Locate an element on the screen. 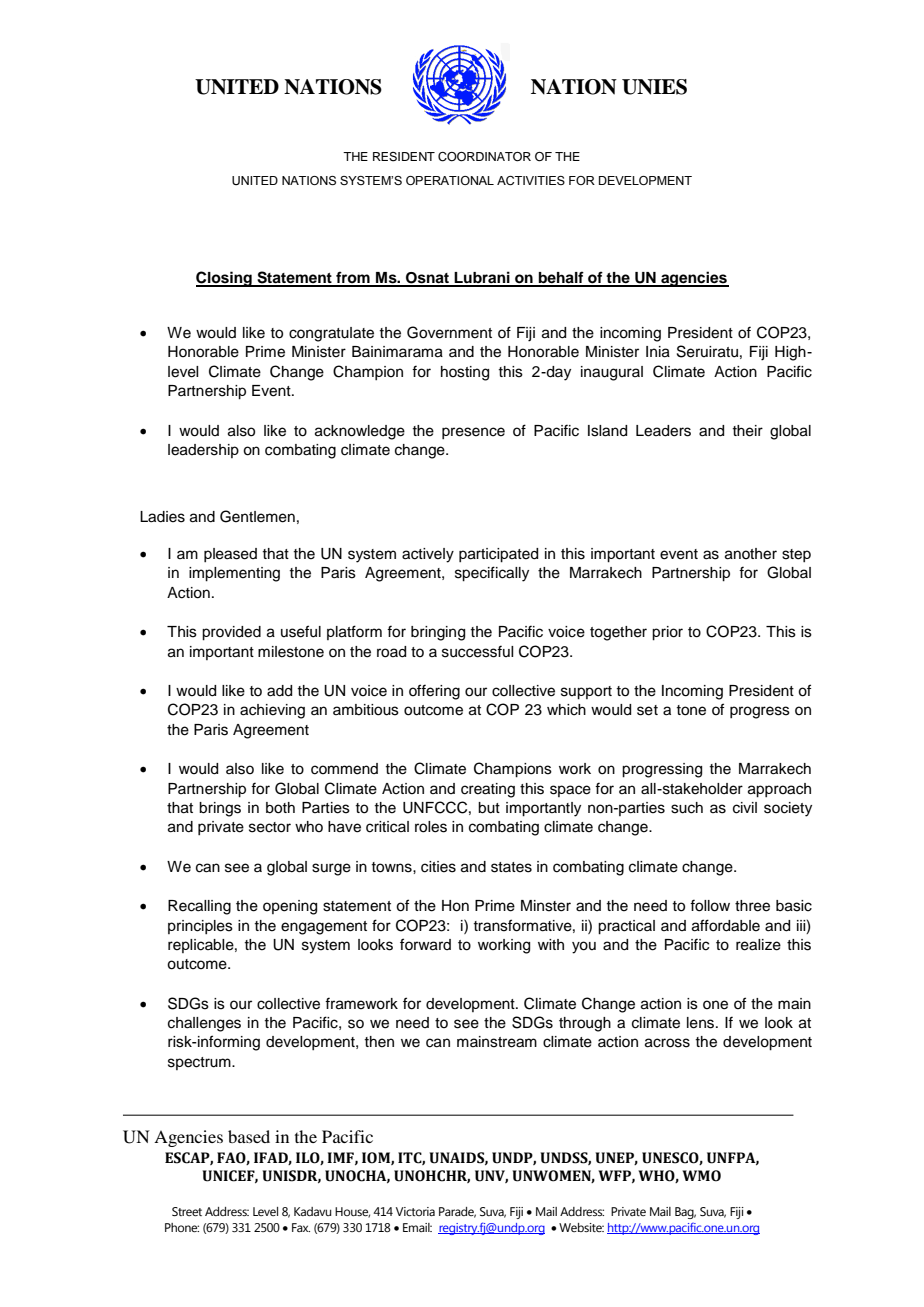 Image resolution: width=924 pixels, height=1307 pixels. Closing is located at coordinates (225, 279).
